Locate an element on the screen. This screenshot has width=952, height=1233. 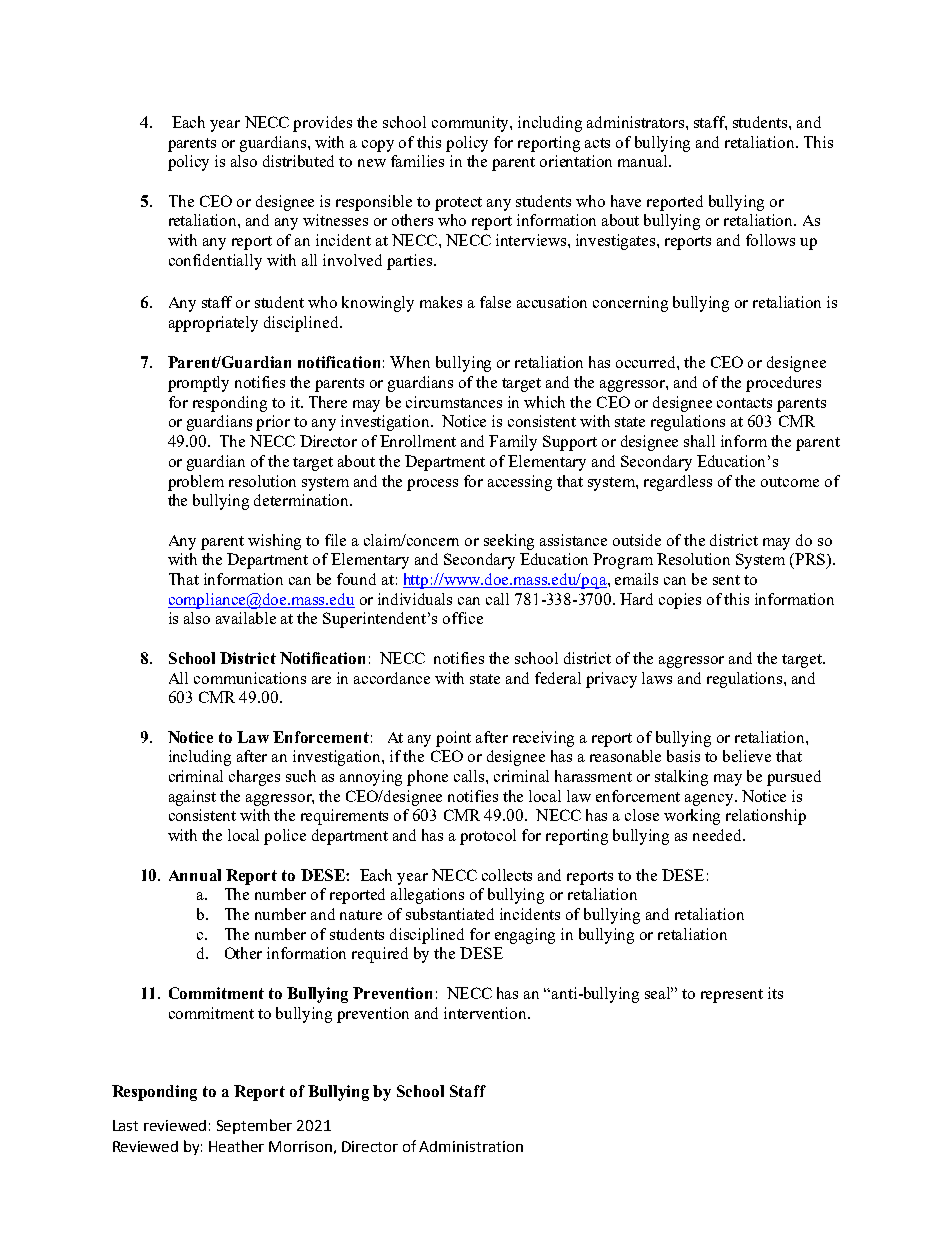
promptly is located at coordinates (198, 384).
